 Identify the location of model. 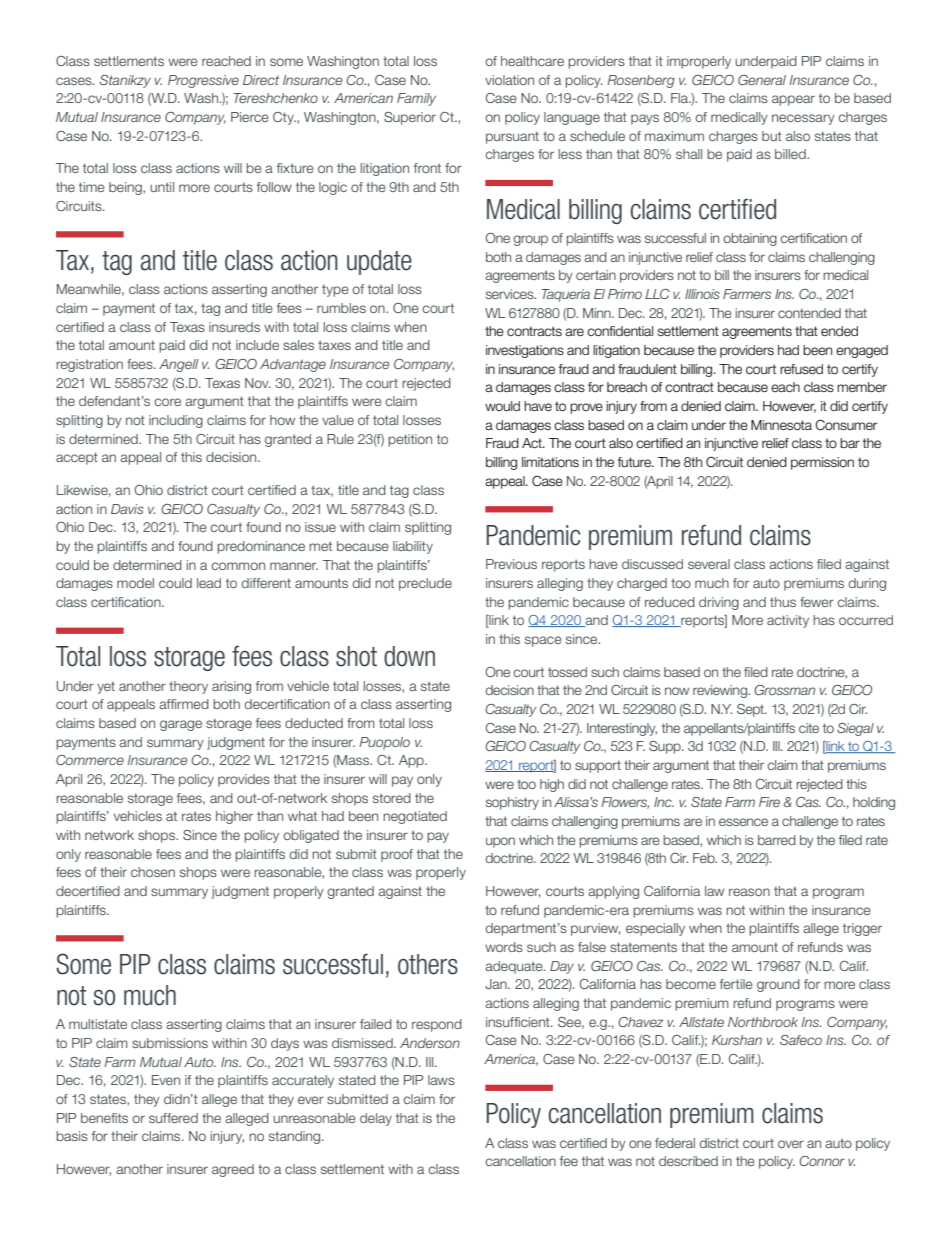
(135, 583).
